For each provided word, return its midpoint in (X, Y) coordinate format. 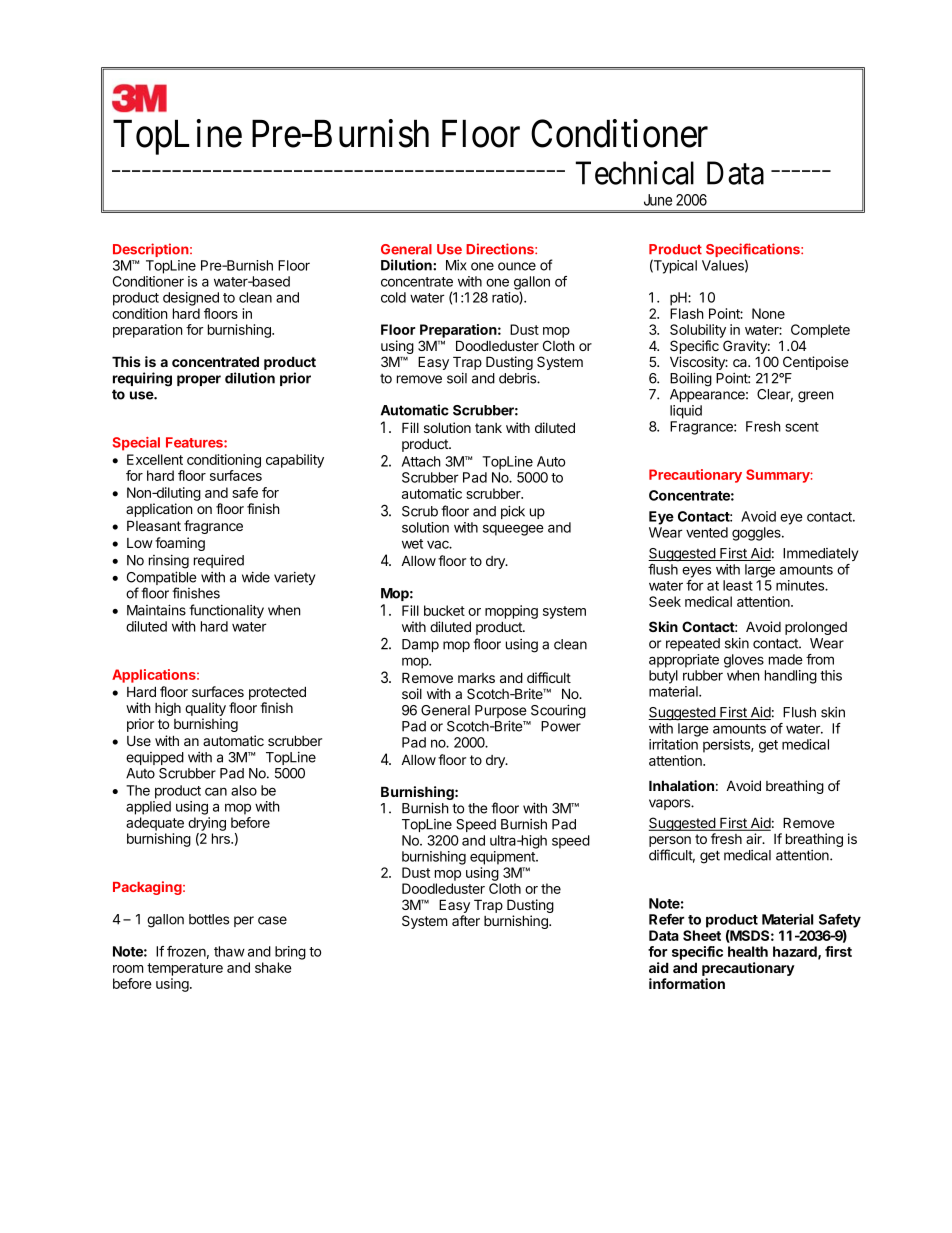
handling (791, 677)
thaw (229, 951)
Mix (456, 265)
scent (802, 427)
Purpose (500, 713)
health (748, 951)
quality (205, 710)
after (466, 920)
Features (195, 442)
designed (191, 299)
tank (488, 428)
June (658, 200)
